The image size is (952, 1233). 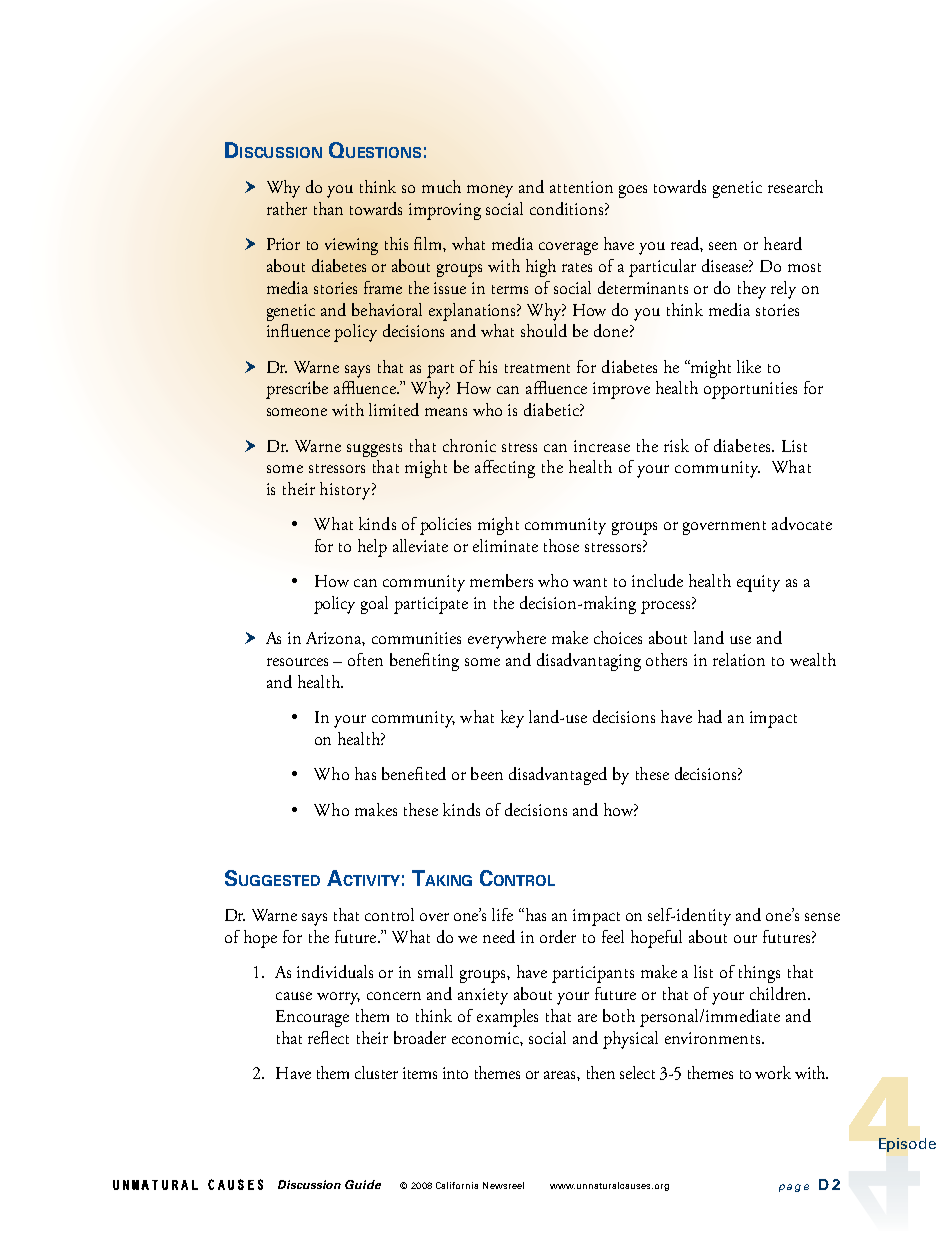 What do you see at coordinates (794, 1188) in the screenshot?
I see `page` at bounding box center [794, 1188].
